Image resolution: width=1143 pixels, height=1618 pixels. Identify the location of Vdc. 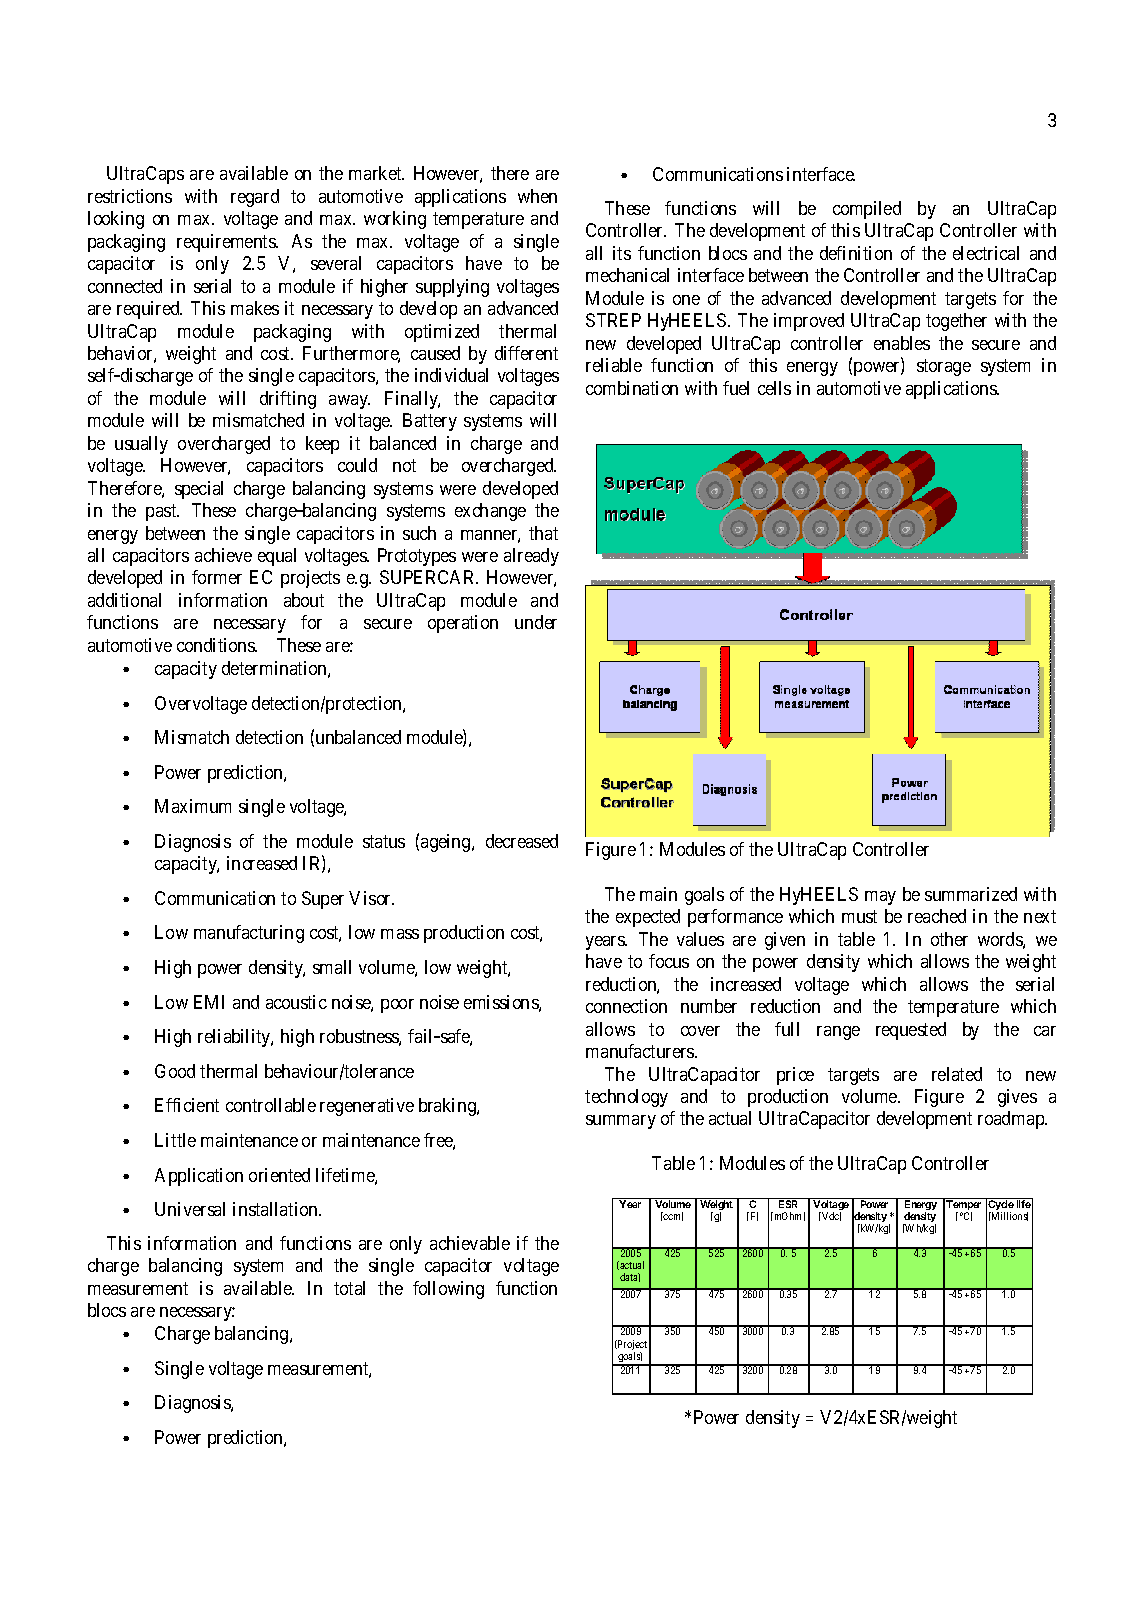
(830, 1216).
